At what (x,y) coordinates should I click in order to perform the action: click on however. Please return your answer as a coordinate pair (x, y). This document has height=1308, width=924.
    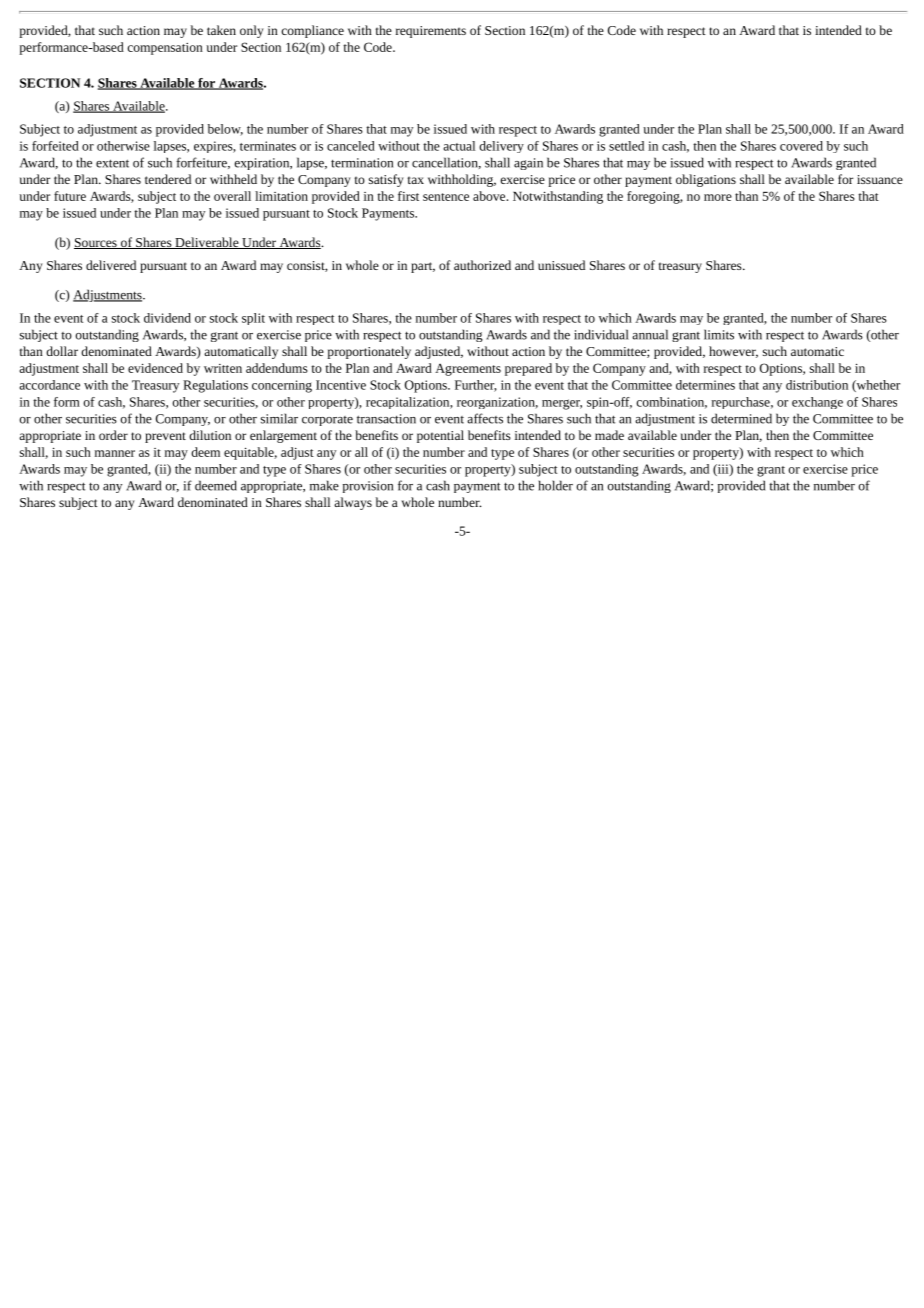
    Looking at the image, I should click on (733, 352).
